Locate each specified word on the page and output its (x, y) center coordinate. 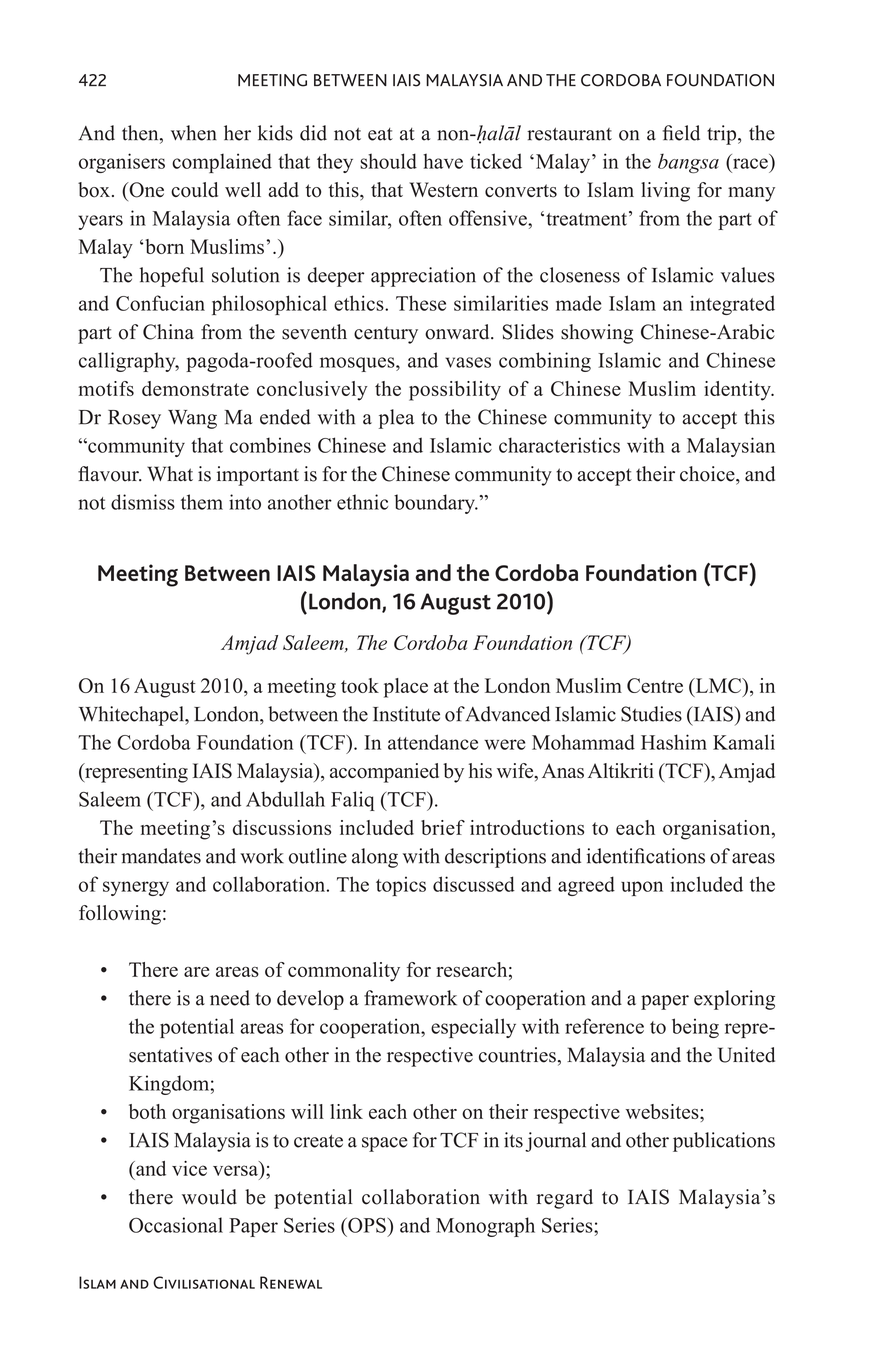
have (443, 161)
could (194, 190)
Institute (406, 714)
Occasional (176, 1225)
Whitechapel (132, 716)
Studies (651, 714)
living (665, 192)
